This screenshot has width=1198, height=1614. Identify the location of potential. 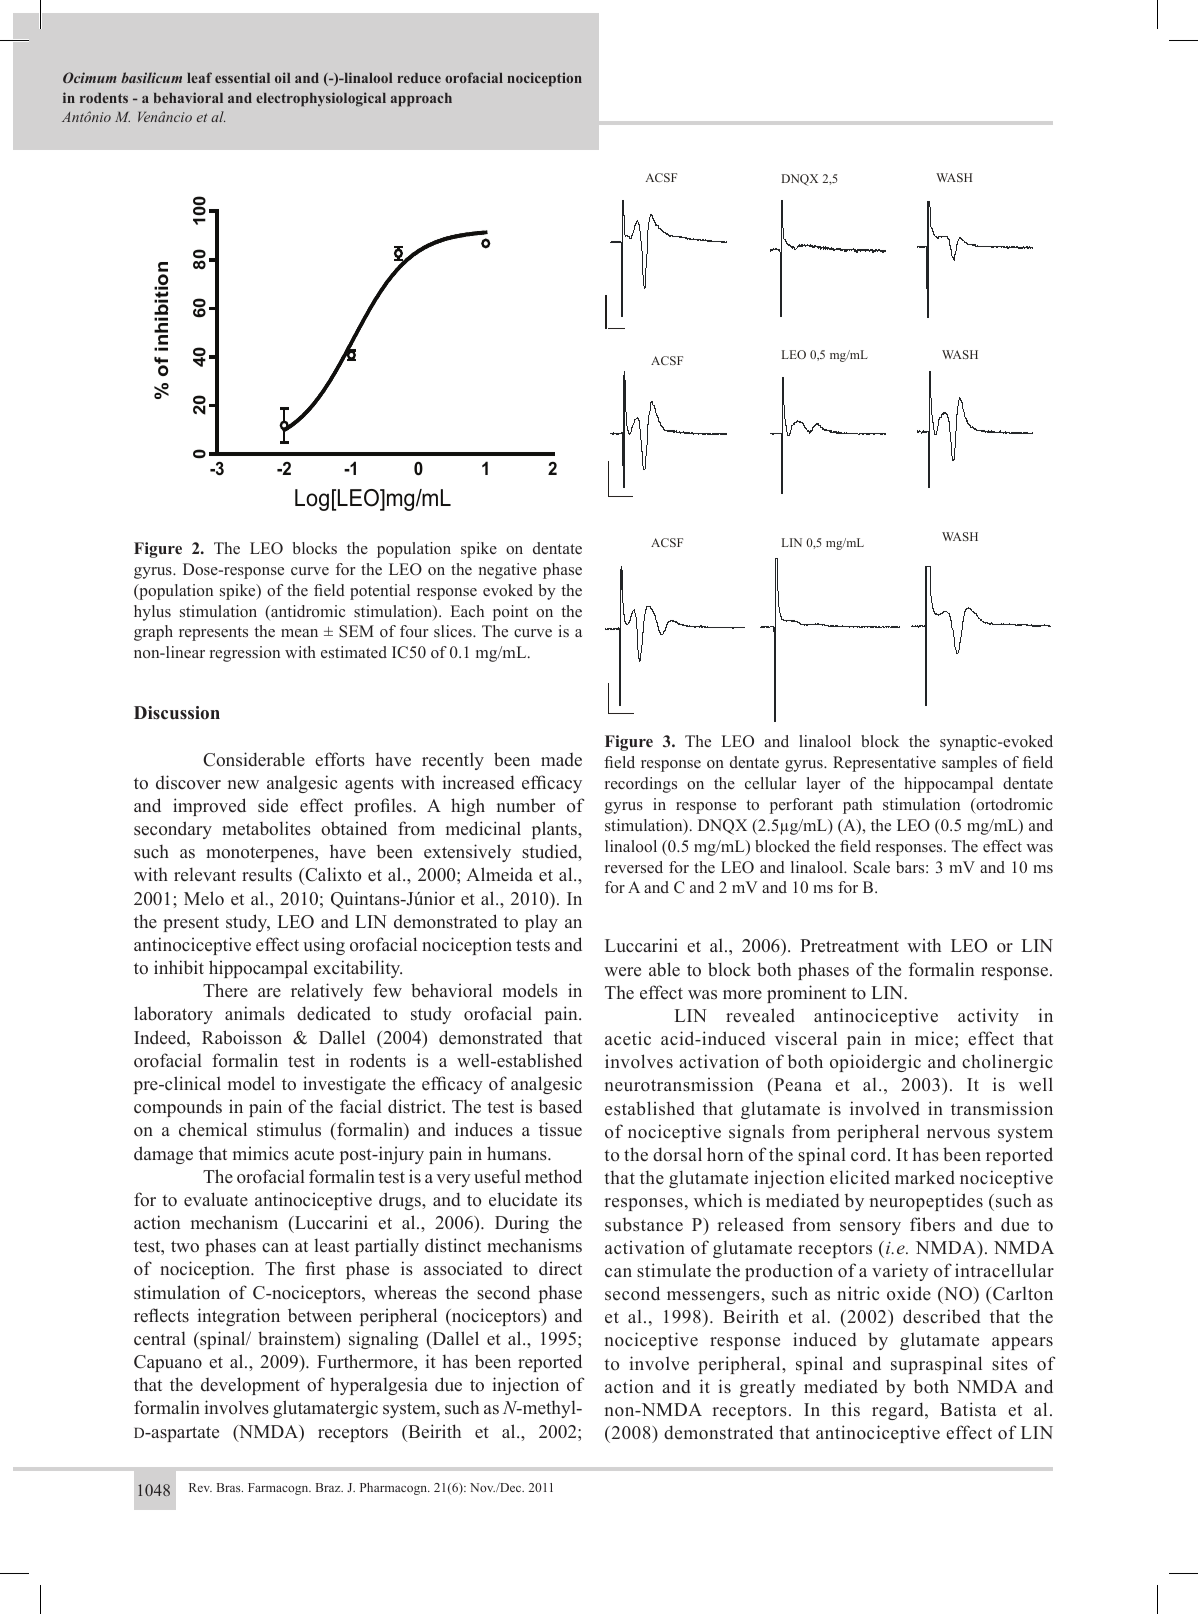
(380, 592).
